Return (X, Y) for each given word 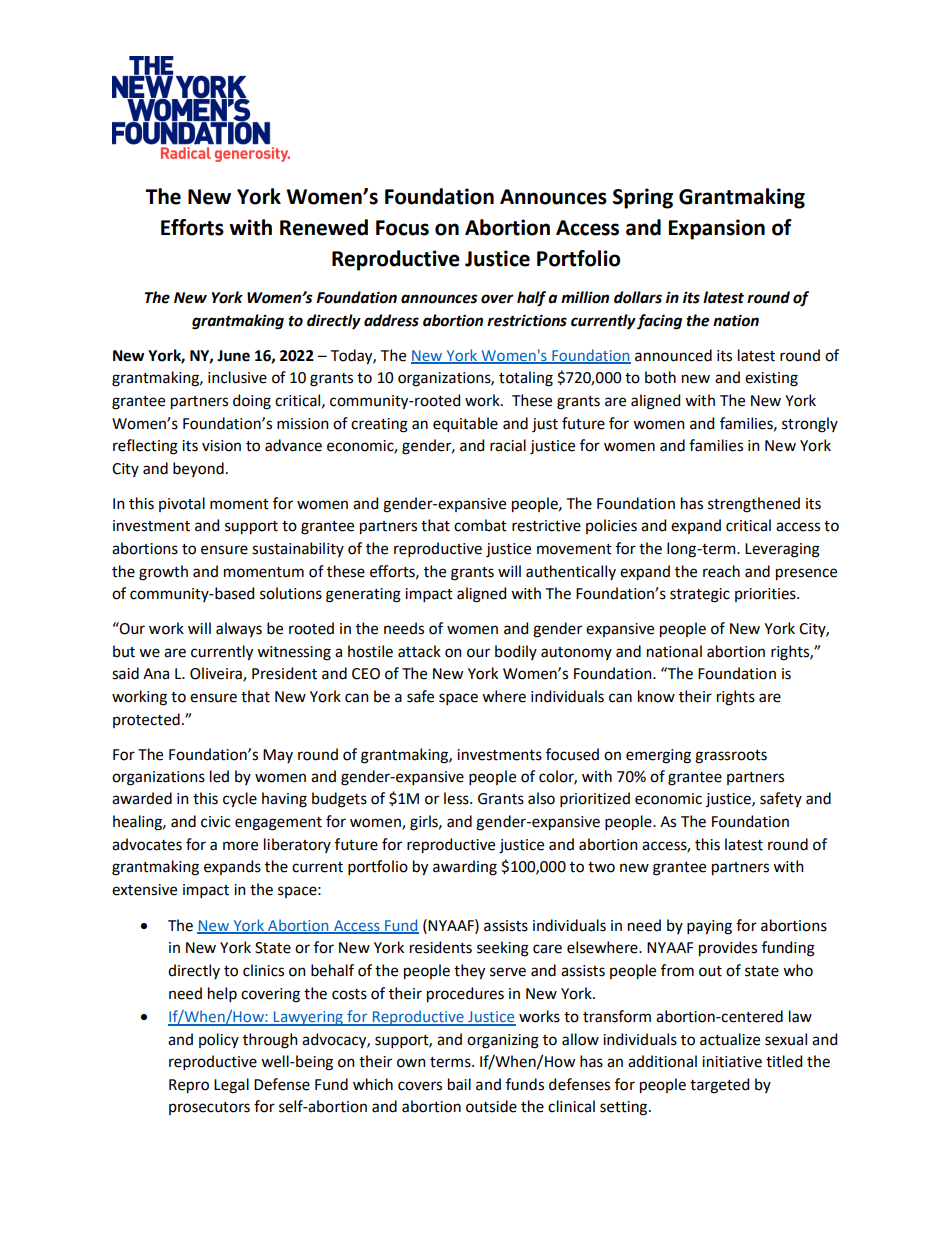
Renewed (324, 227)
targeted (719, 1086)
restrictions (527, 320)
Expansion (717, 229)
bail (459, 1084)
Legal (231, 1086)
